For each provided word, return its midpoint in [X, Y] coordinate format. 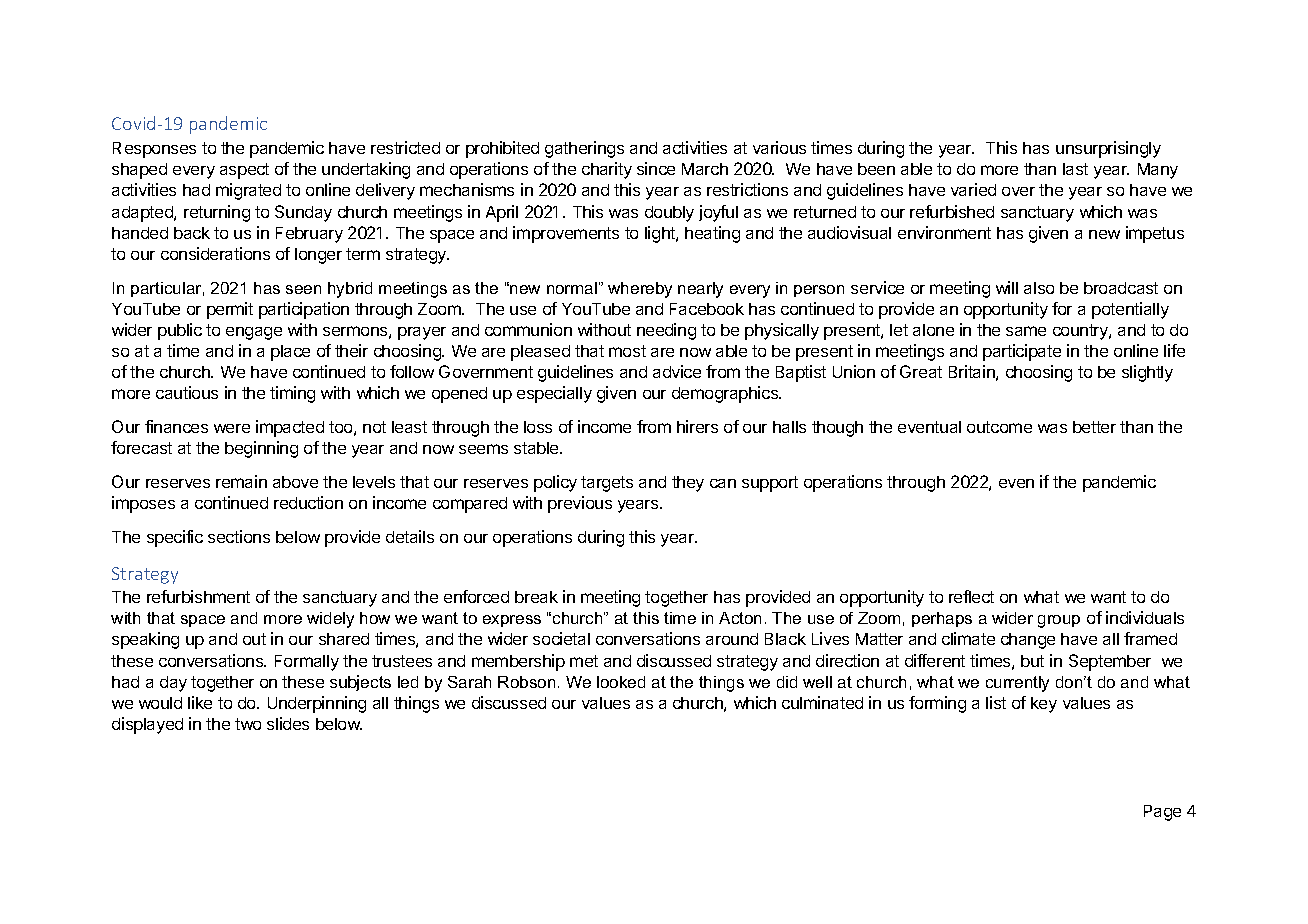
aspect [244, 171]
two [248, 724]
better [1094, 427]
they [688, 484]
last [1075, 169]
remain [241, 481]
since [656, 168]
